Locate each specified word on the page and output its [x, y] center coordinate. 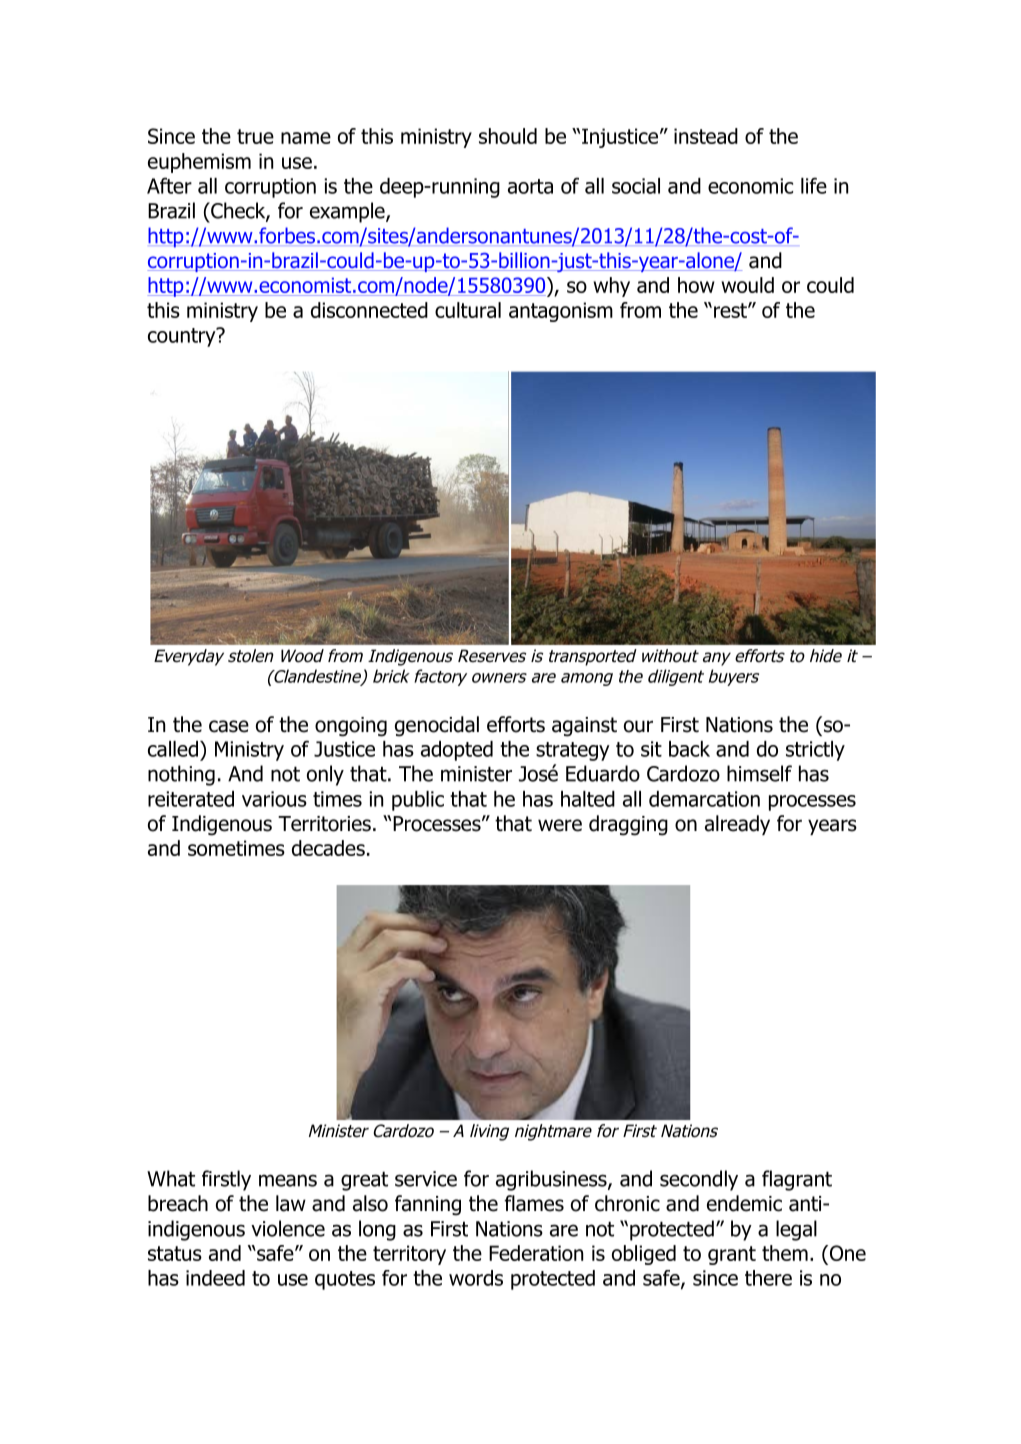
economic [750, 186]
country [183, 337]
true [255, 136]
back [689, 749]
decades [328, 848]
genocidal [437, 726]
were [560, 825]
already [737, 825]
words [476, 1278]
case [229, 726]
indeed [215, 1278]
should [508, 136]
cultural [468, 310]
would [747, 285]
